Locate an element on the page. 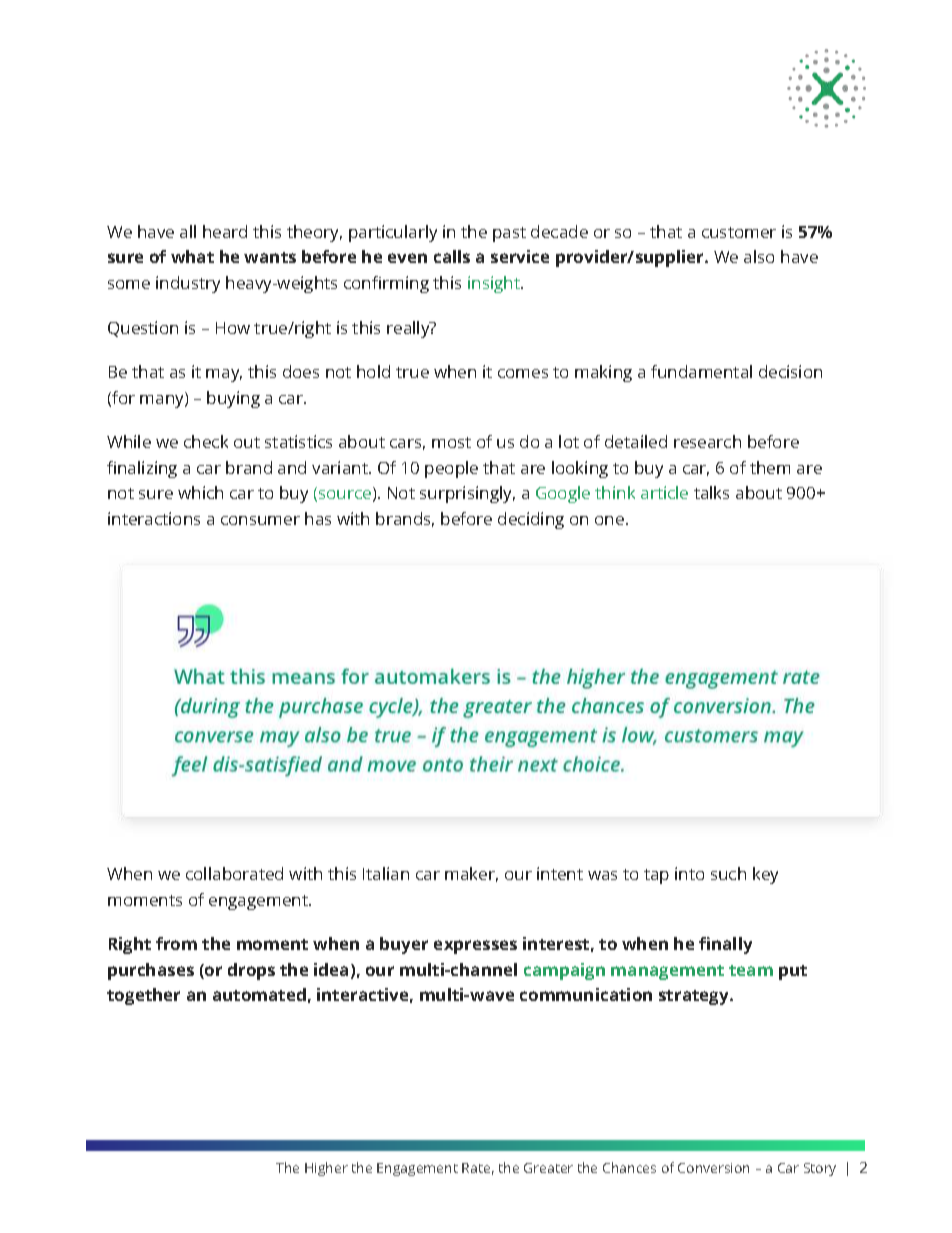 This document has height=1233, width=952. Conversion is located at coordinates (713, 1168).
